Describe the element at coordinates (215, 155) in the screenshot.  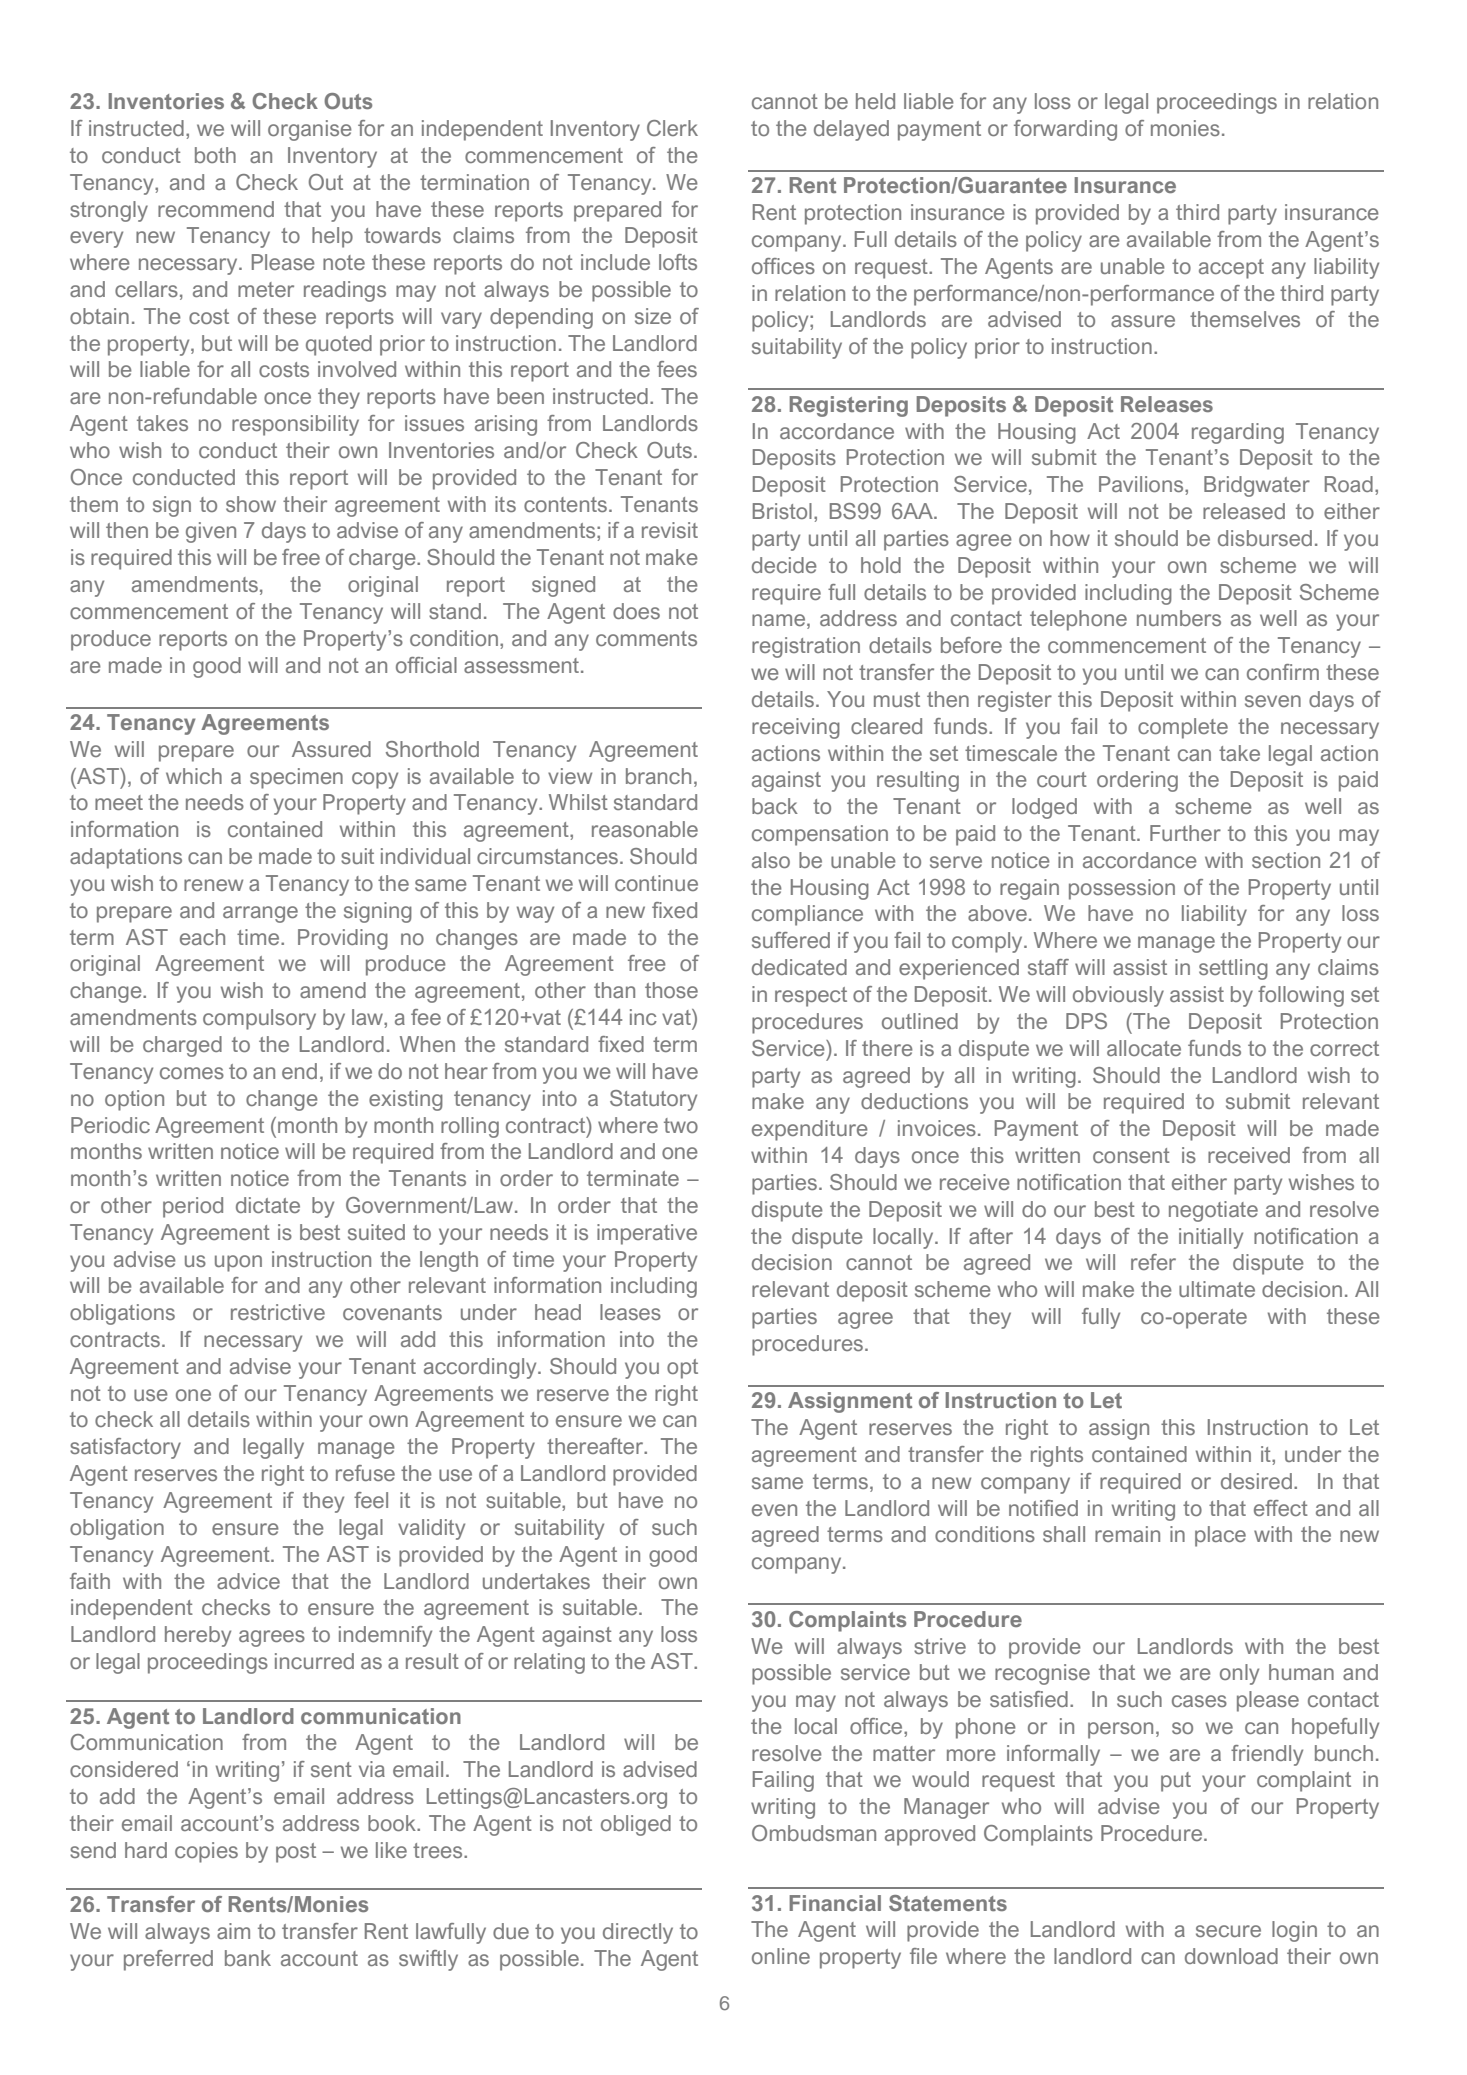
I see `both` at that location.
